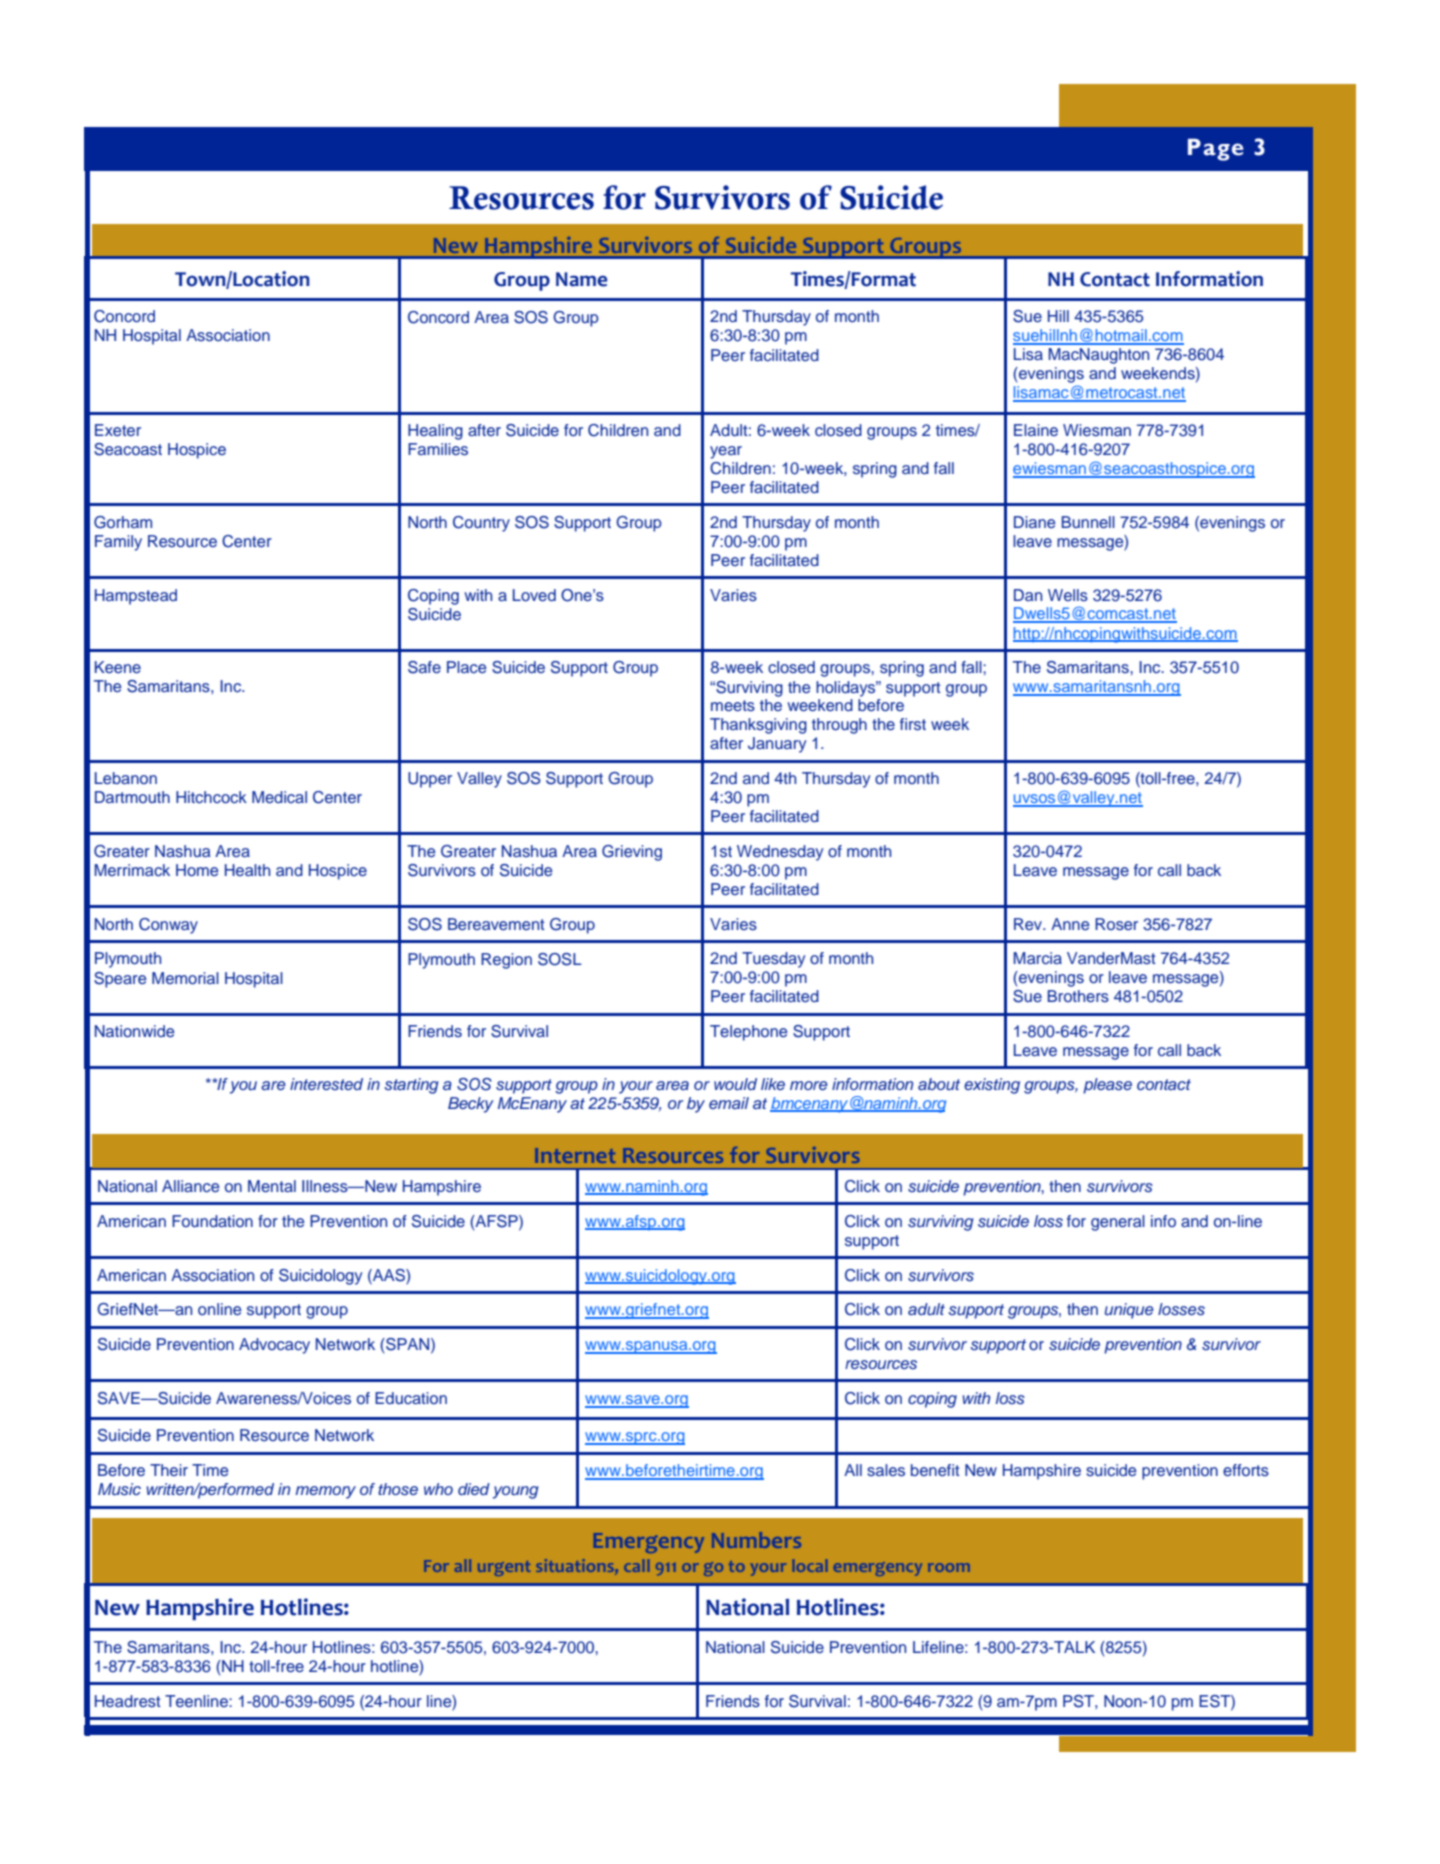 The image size is (1440, 1864). Describe the element at coordinates (128, 1701) in the screenshot. I see `Headrest` at that location.
